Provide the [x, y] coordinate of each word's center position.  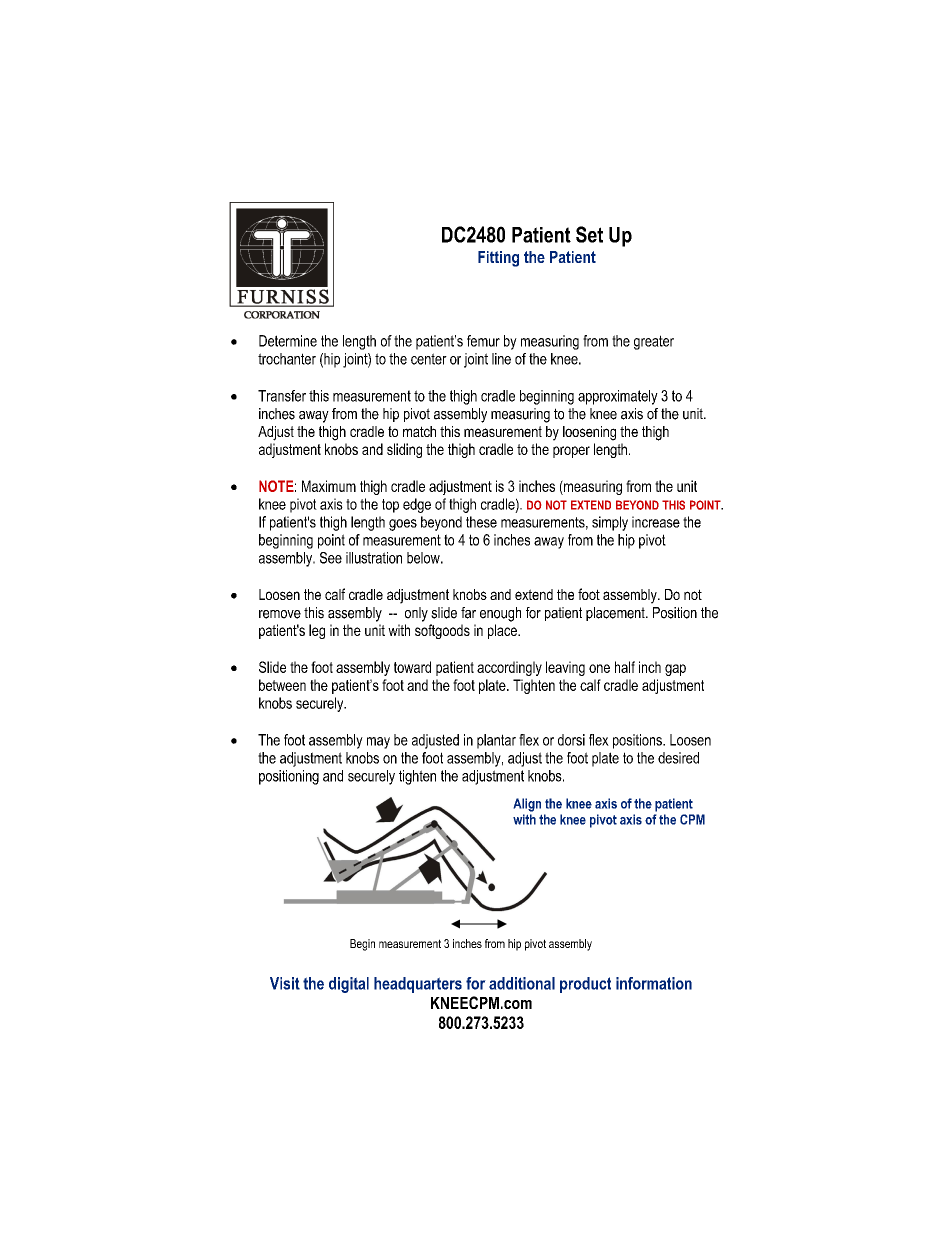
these [481, 522]
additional [522, 983]
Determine [288, 341]
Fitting [498, 259]
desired [678, 758]
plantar [496, 741]
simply [610, 523]
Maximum [329, 486]
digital [349, 985]
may [378, 743]
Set [589, 234]
